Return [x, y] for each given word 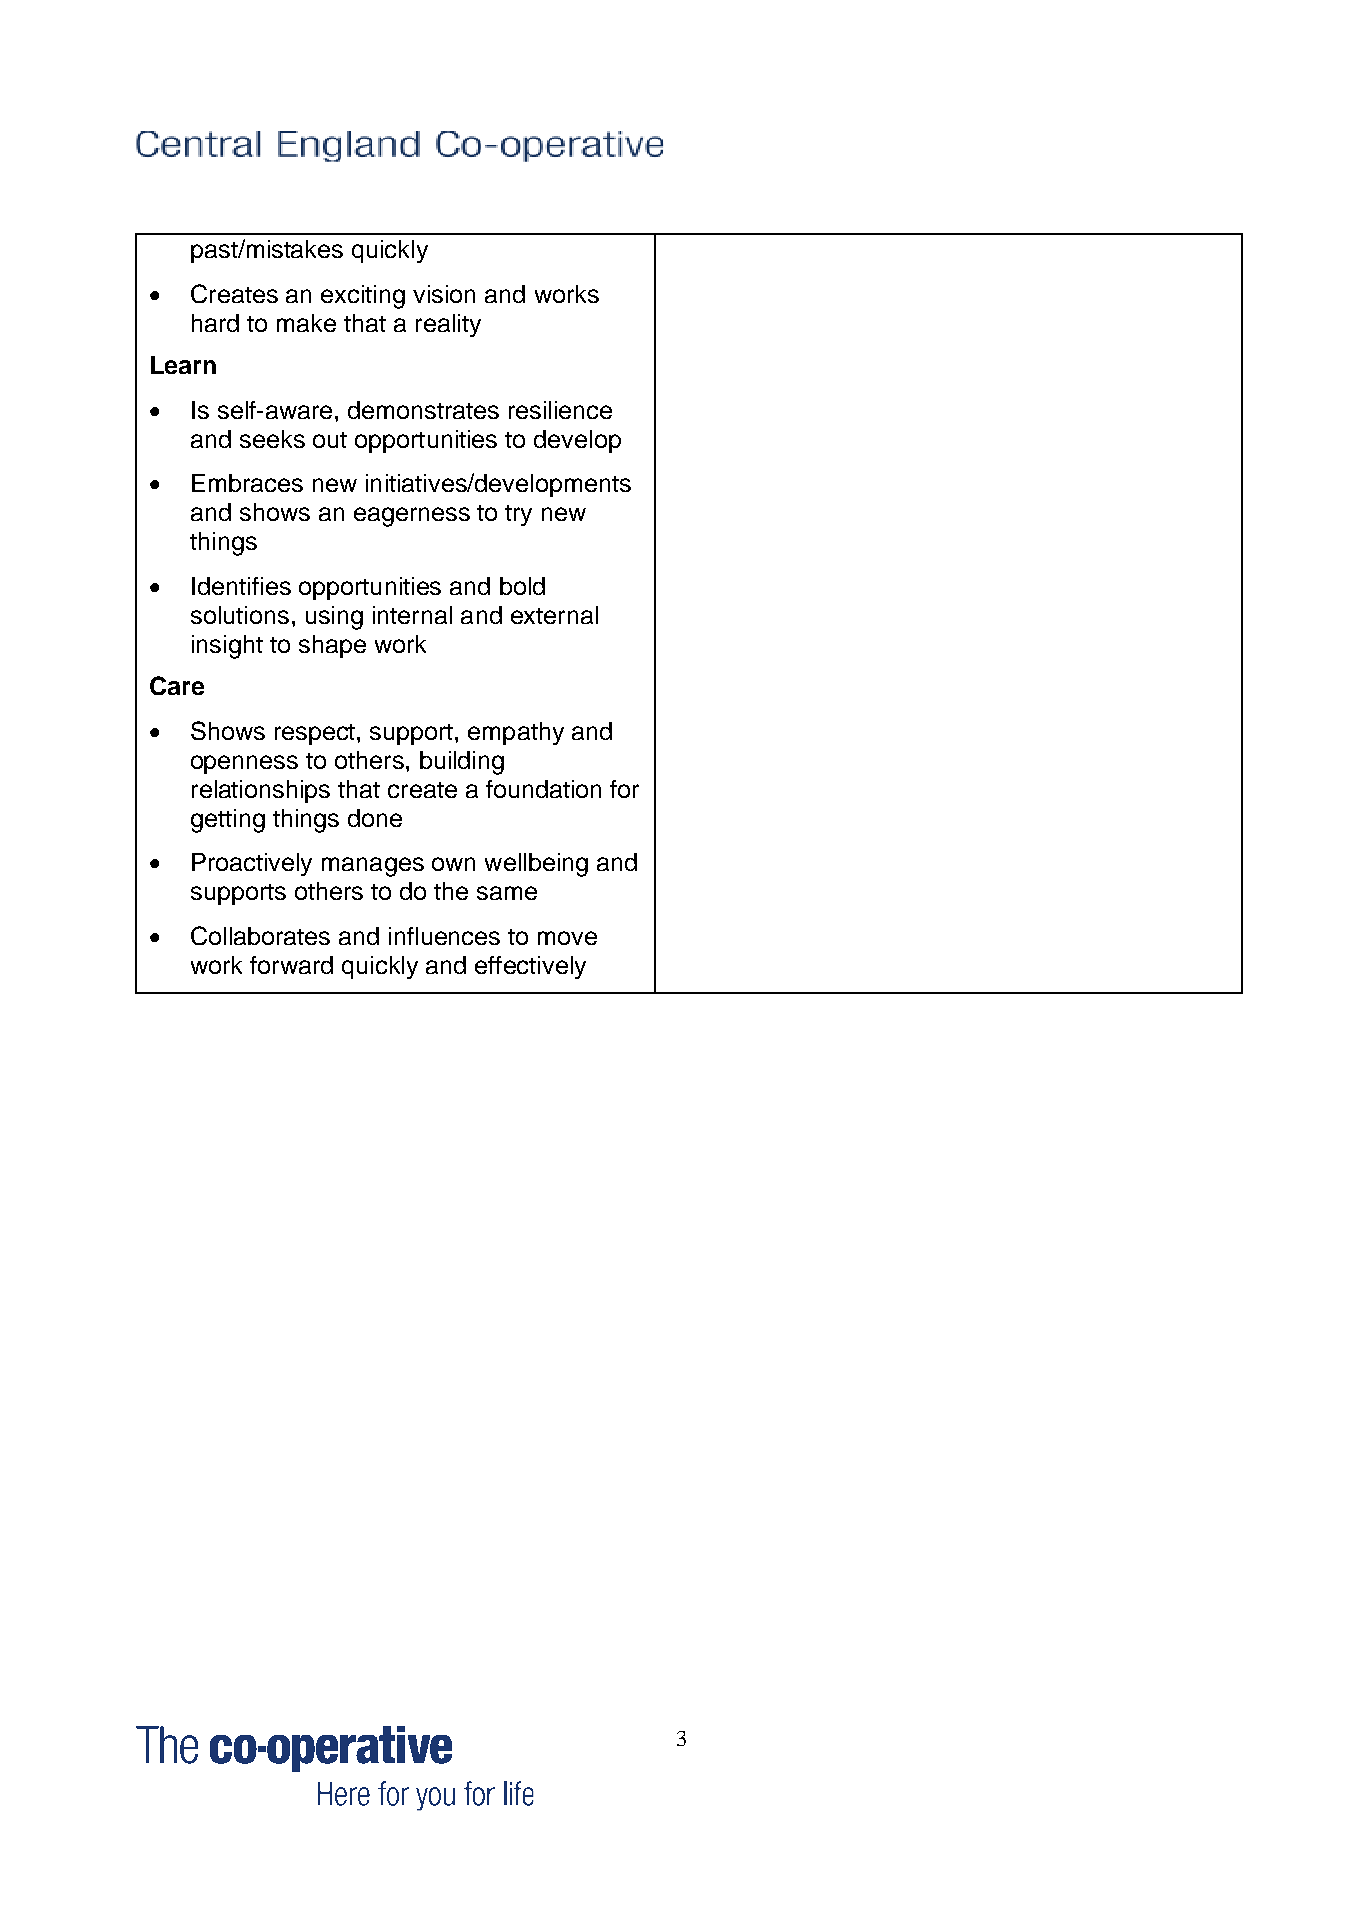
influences [444, 936]
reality [448, 325]
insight [227, 647]
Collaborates [260, 935]
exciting [363, 297]
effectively [530, 967]
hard [215, 323]
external [554, 615]
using [334, 618]
